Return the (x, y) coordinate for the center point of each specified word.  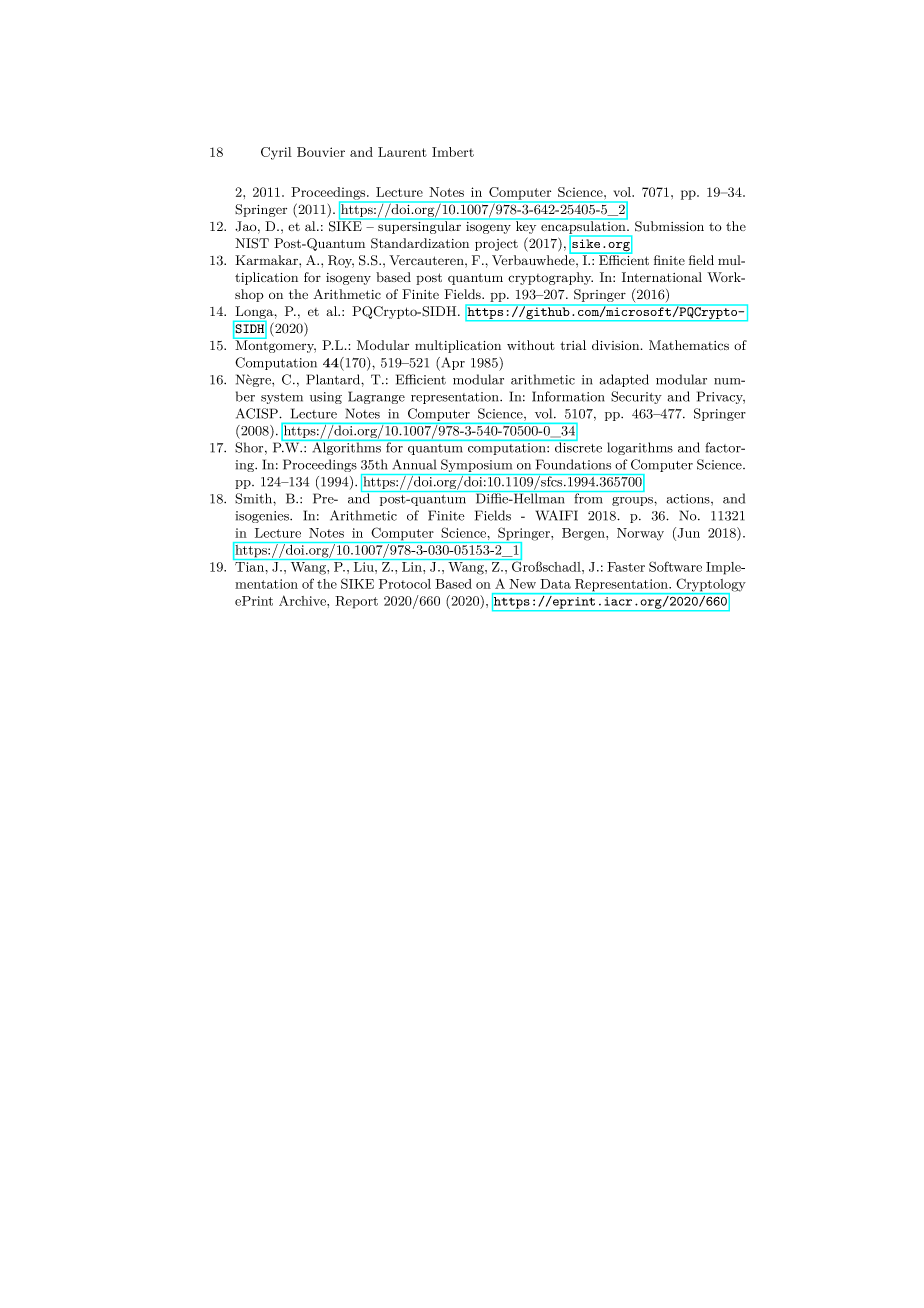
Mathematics (689, 345)
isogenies (263, 517)
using (326, 398)
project (496, 245)
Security (636, 397)
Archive (303, 600)
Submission (669, 226)
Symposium (477, 467)
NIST (252, 243)
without (531, 345)
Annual (414, 464)
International (662, 277)
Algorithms (346, 447)
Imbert (453, 152)
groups (633, 501)
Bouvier (321, 152)
